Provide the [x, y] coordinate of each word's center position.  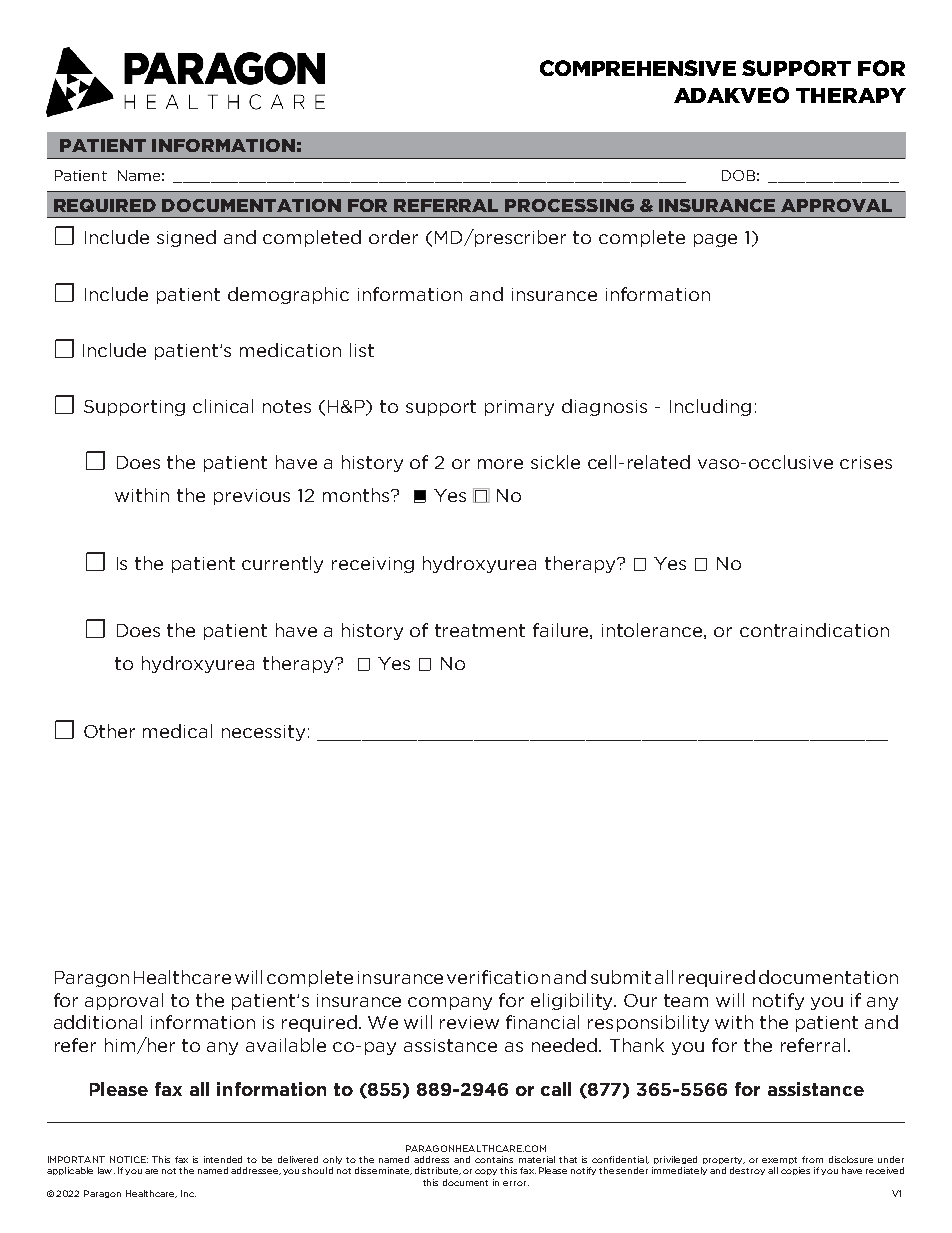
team [686, 1000]
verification [498, 977]
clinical [223, 406]
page [715, 240]
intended [223, 1159]
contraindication [814, 630]
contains [494, 1159]
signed [186, 238]
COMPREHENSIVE [638, 68]
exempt [779, 1160]
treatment [480, 630]
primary [519, 408]
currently [282, 564]
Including [710, 407]
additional [98, 1022]
